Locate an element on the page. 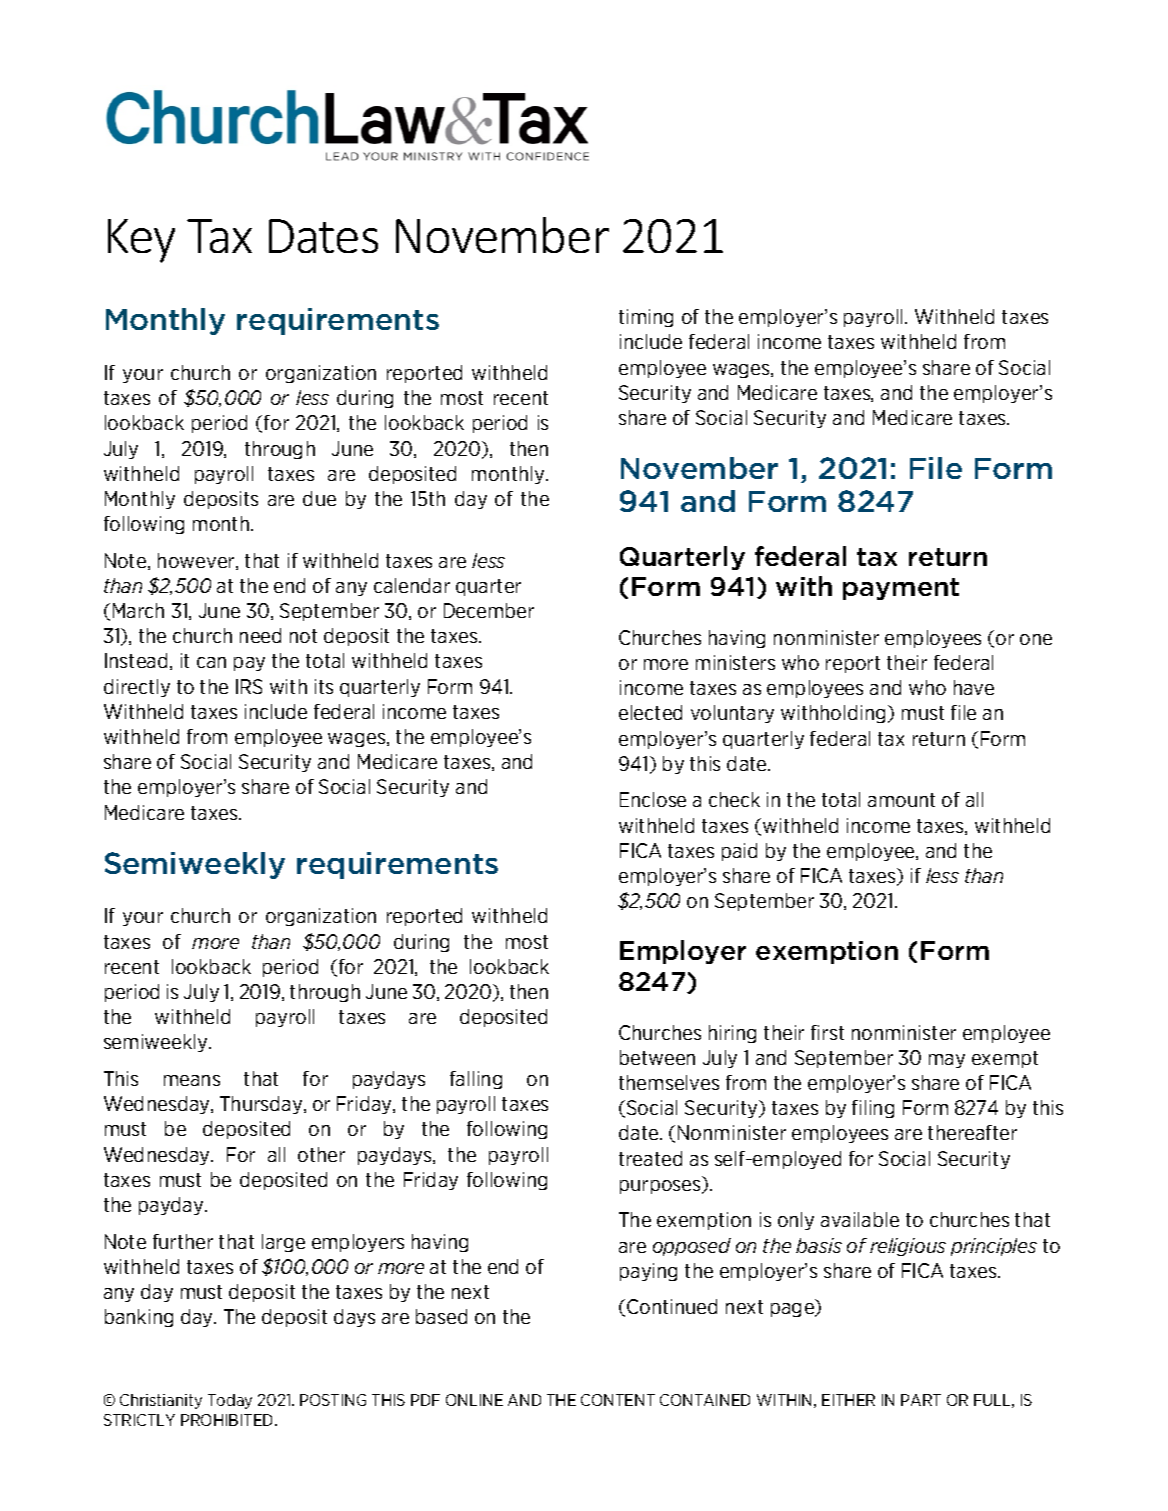 This document has width=1168, height=1511. Key is located at coordinates (141, 241).
